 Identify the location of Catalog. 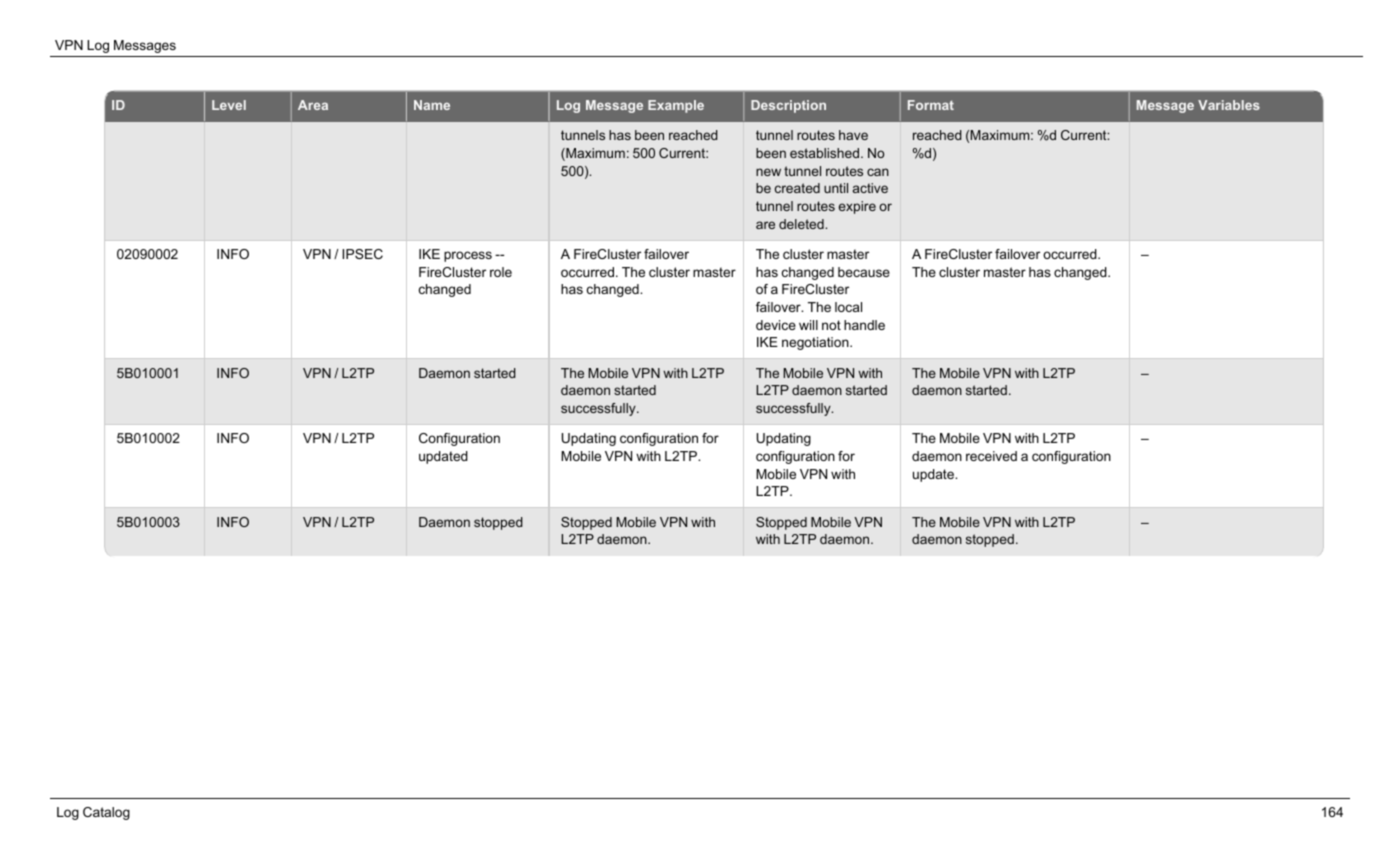
(106, 813).
